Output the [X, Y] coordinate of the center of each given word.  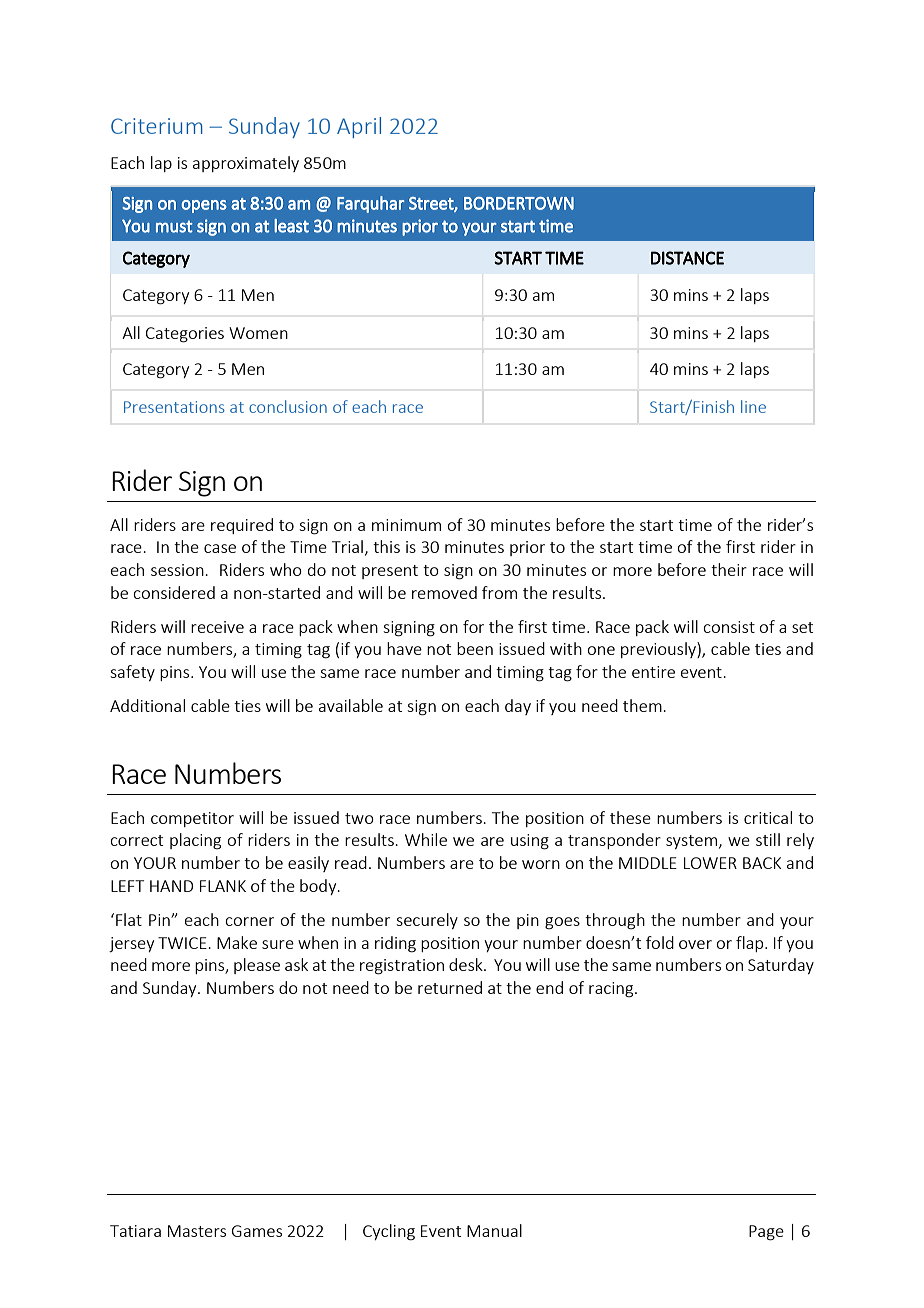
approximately [246, 164]
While [426, 839]
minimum [406, 525]
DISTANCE [687, 258]
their [729, 569]
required [242, 526]
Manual [494, 1230]
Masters [197, 1231]
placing [195, 841]
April [359, 127]
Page [766, 1233]
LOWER [710, 863]
